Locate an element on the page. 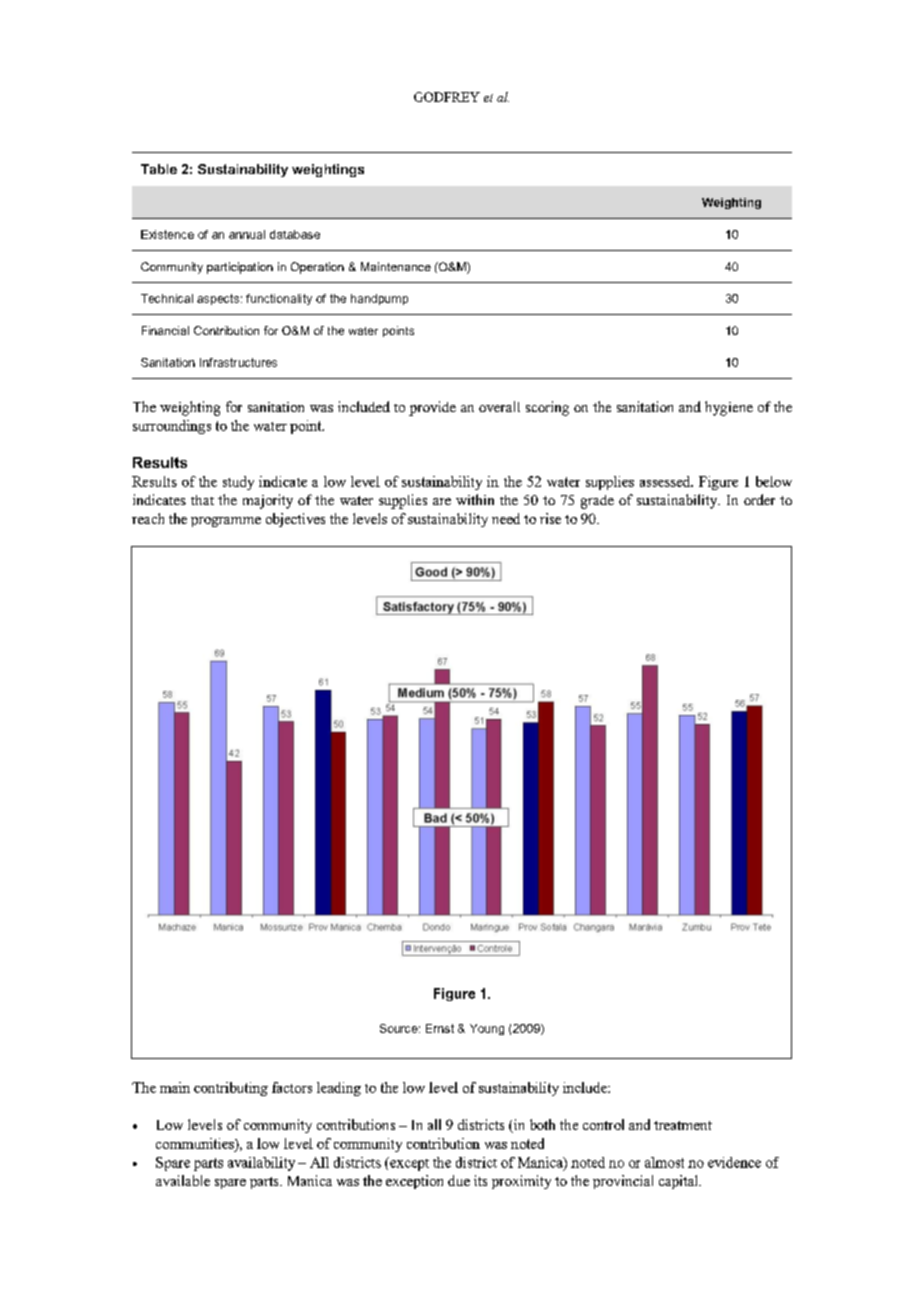 Image resolution: width=924 pixels, height=1308 pixels. hygiene is located at coordinates (729, 408).
